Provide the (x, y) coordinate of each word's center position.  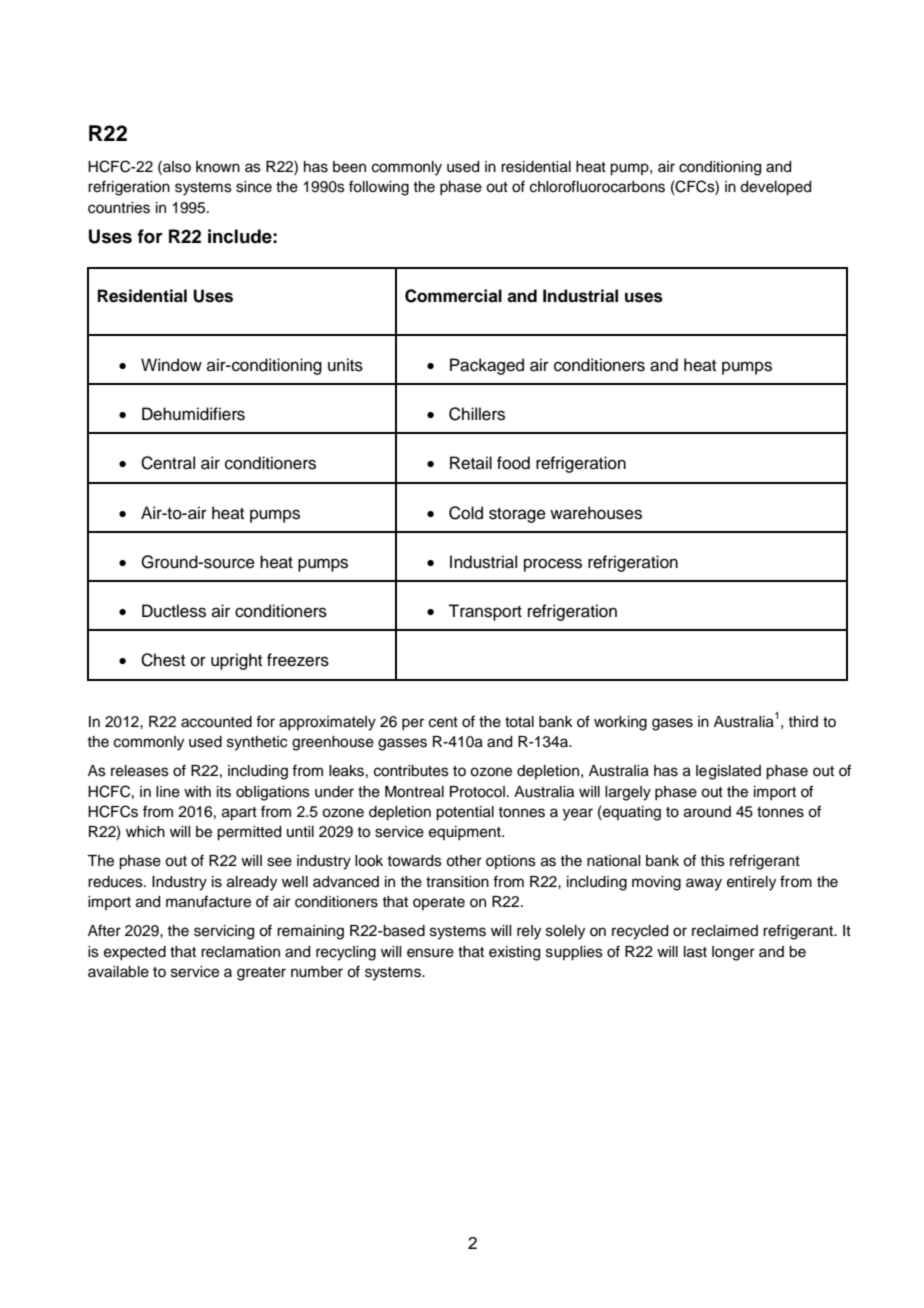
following (379, 188)
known (218, 167)
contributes (411, 771)
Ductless (174, 611)
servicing (224, 932)
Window (171, 365)
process (553, 565)
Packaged (487, 366)
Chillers (477, 414)
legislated (728, 772)
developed (775, 188)
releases (140, 771)
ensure (430, 953)
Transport (485, 612)
